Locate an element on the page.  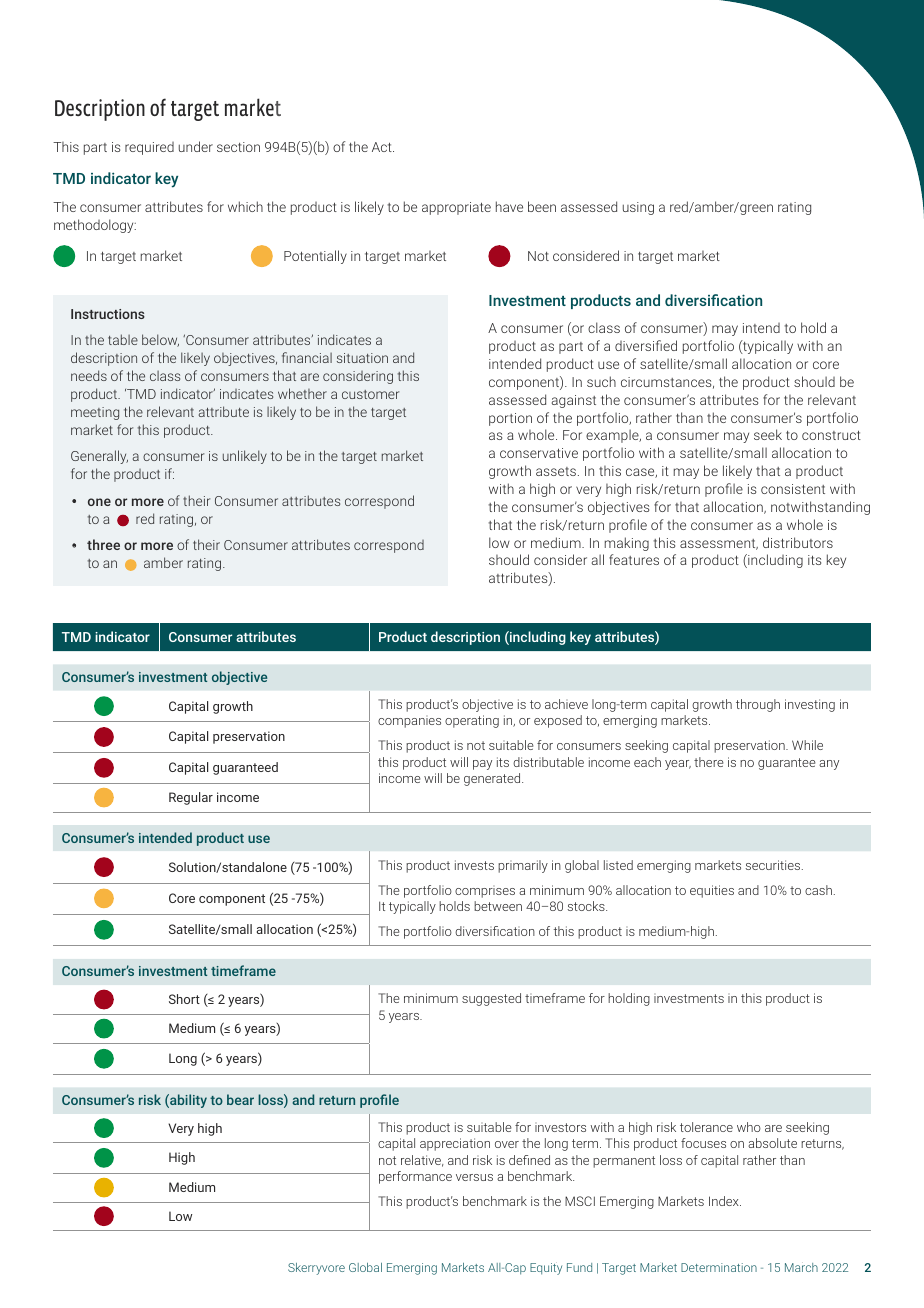
Regular is located at coordinates (191, 798).
